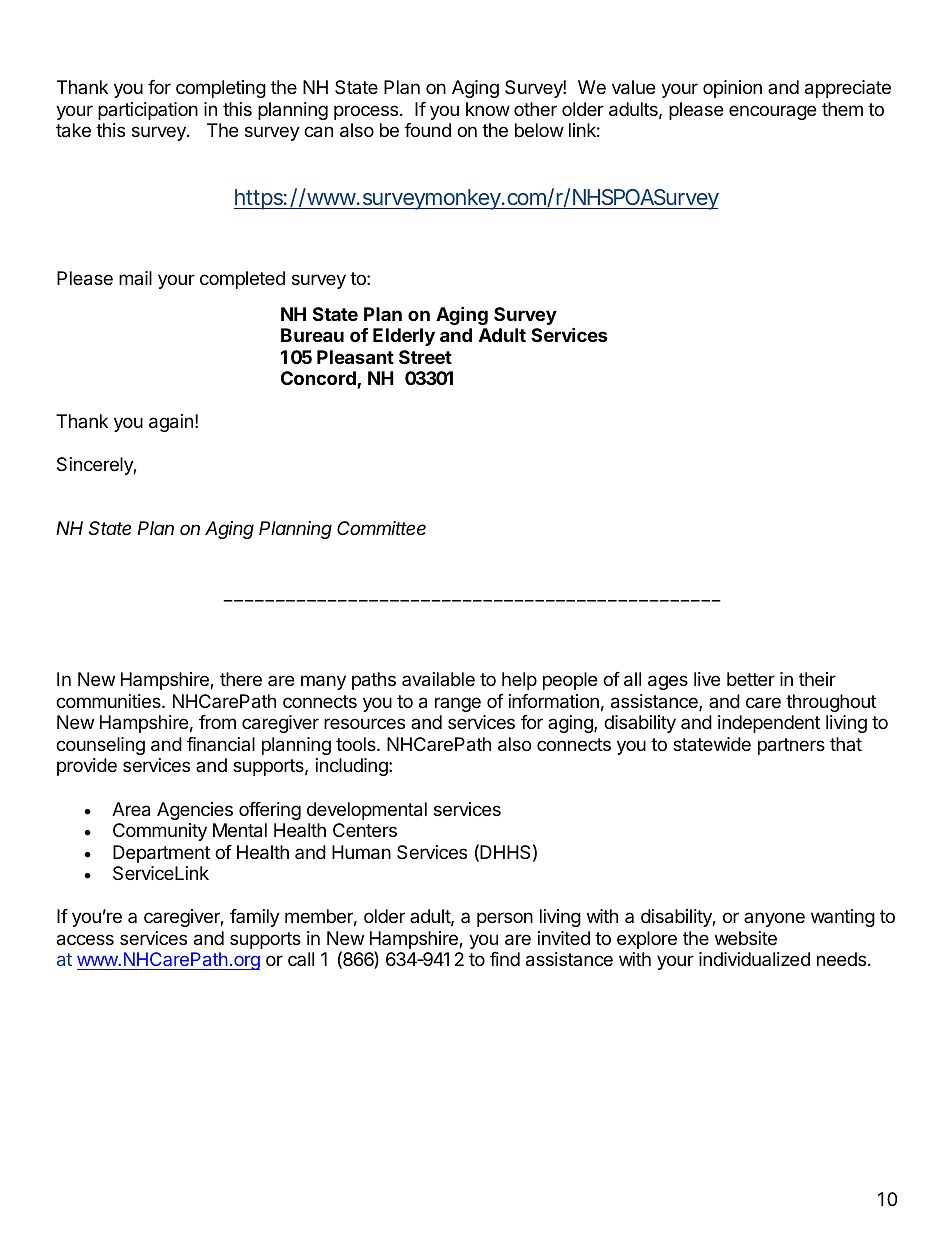  What do you see at coordinates (381, 528) in the document?
I see `Committee` at bounding box center [381, 528].
